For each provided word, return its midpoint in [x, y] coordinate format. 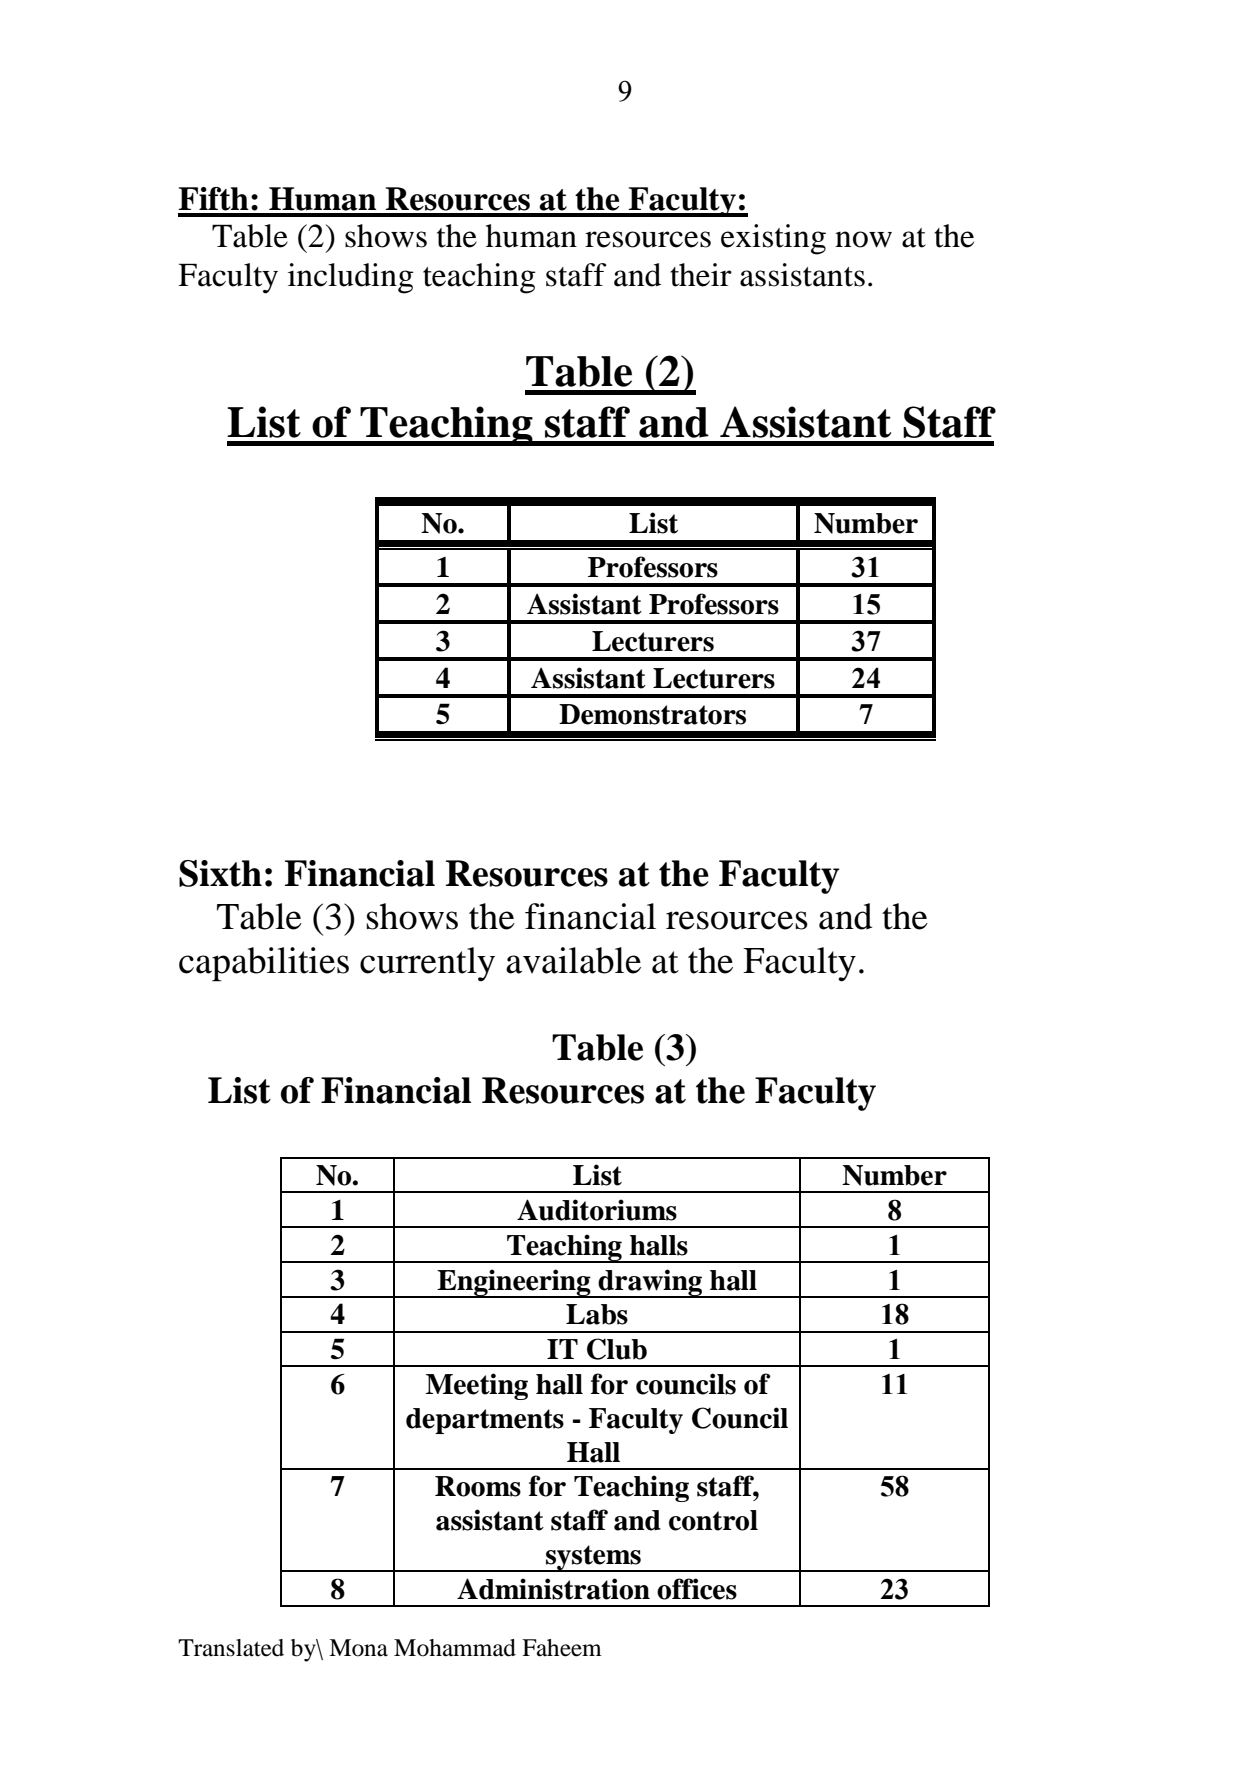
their [701, 275]
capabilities [264, 964]
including [351, 278]
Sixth [220, 873]
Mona [358, 1648]
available [573, 960]
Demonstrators [652, 714]
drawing [650, 1283]
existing [773, 239]
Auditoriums [597, 1210]
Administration [553, 1589]
